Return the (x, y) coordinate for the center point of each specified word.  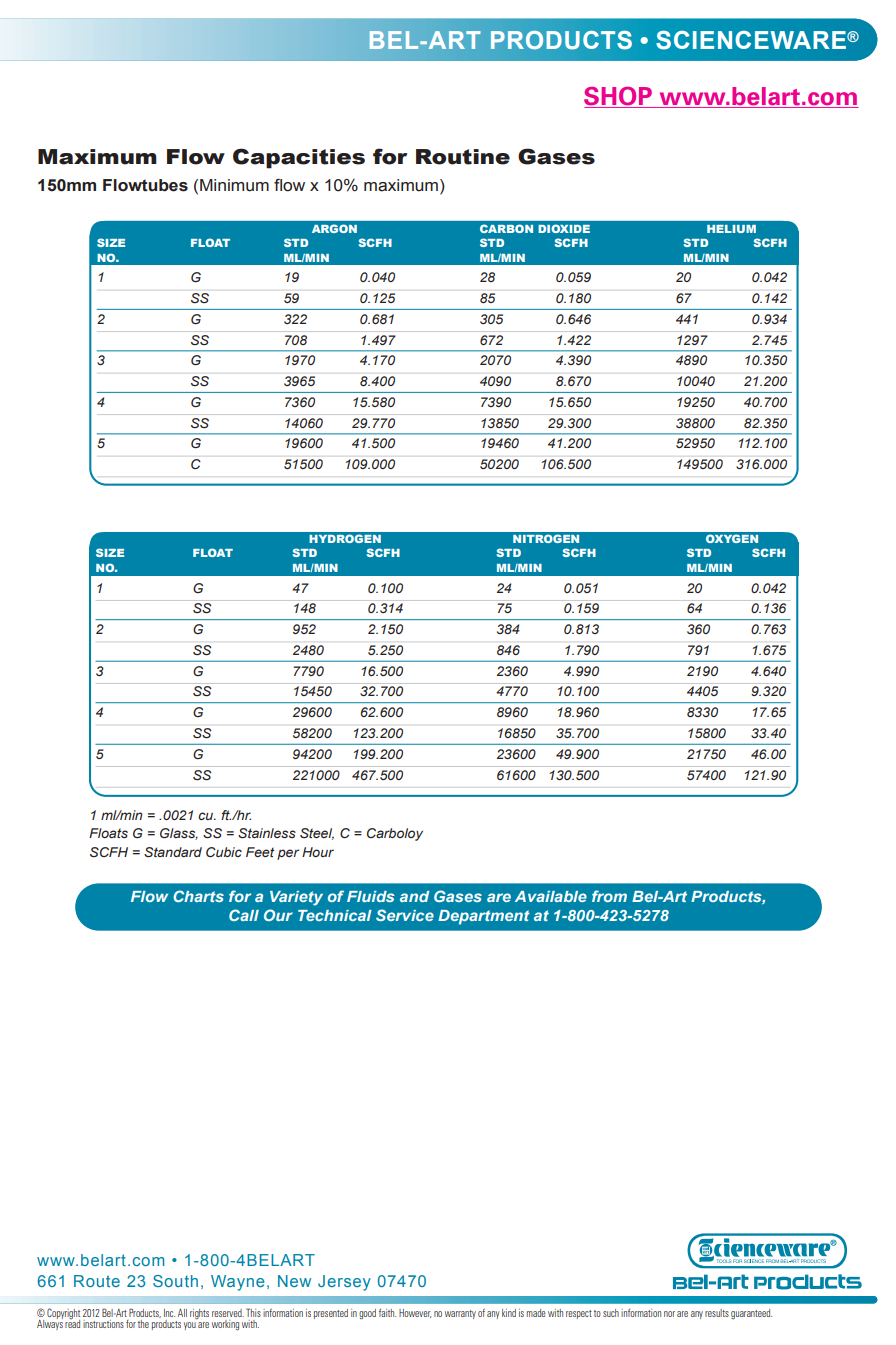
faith (387, 1313)
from (609, 896)
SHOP (618, 96)
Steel (317, 834)
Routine (463, 157)
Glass (179, 834)
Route (97, 1281)
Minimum (234, 185)
